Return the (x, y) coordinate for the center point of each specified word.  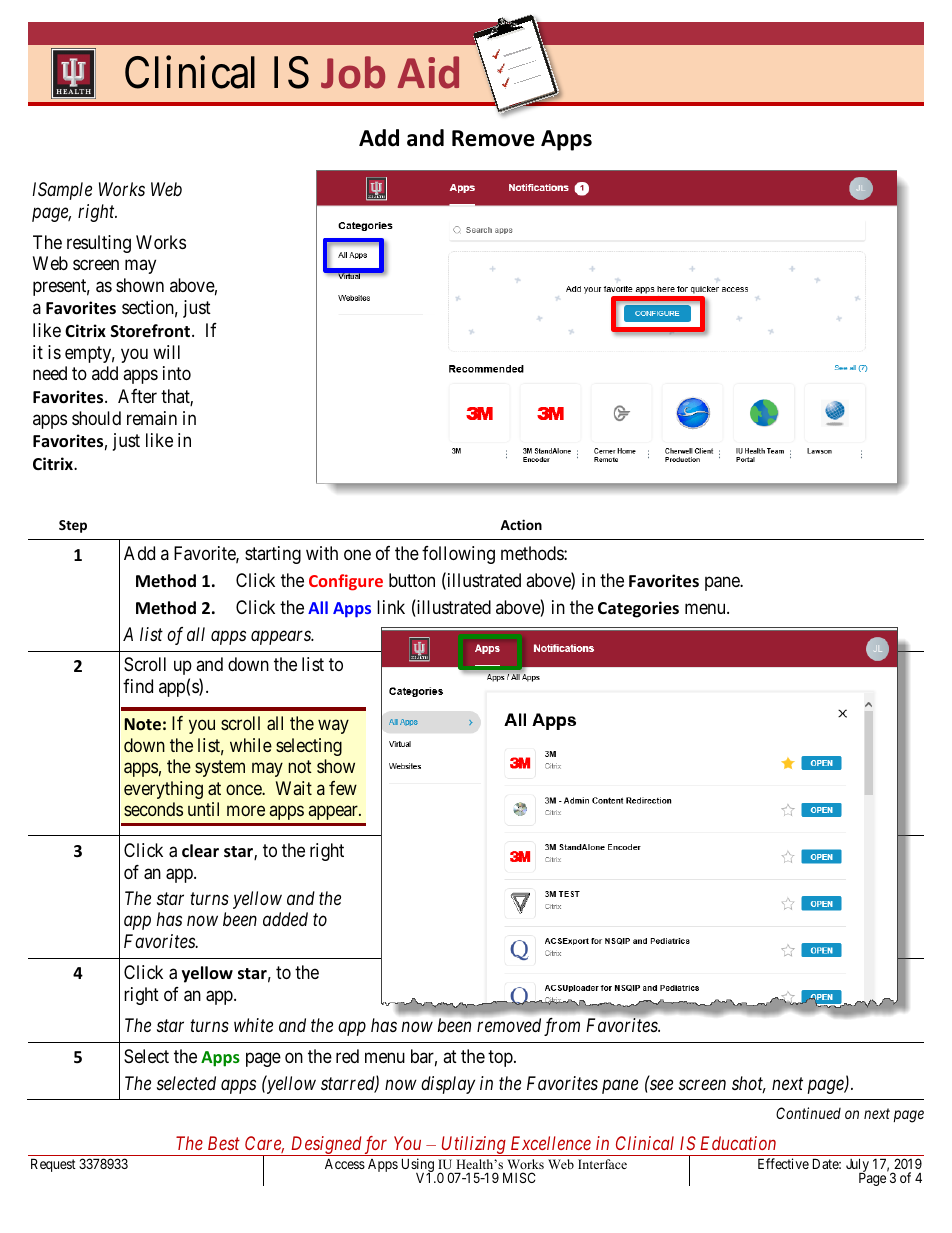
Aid (428, 72)
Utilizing (474, 1146)
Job (353, 72)
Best (224, 1143)
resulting (99, 244)
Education (738, 1143)
